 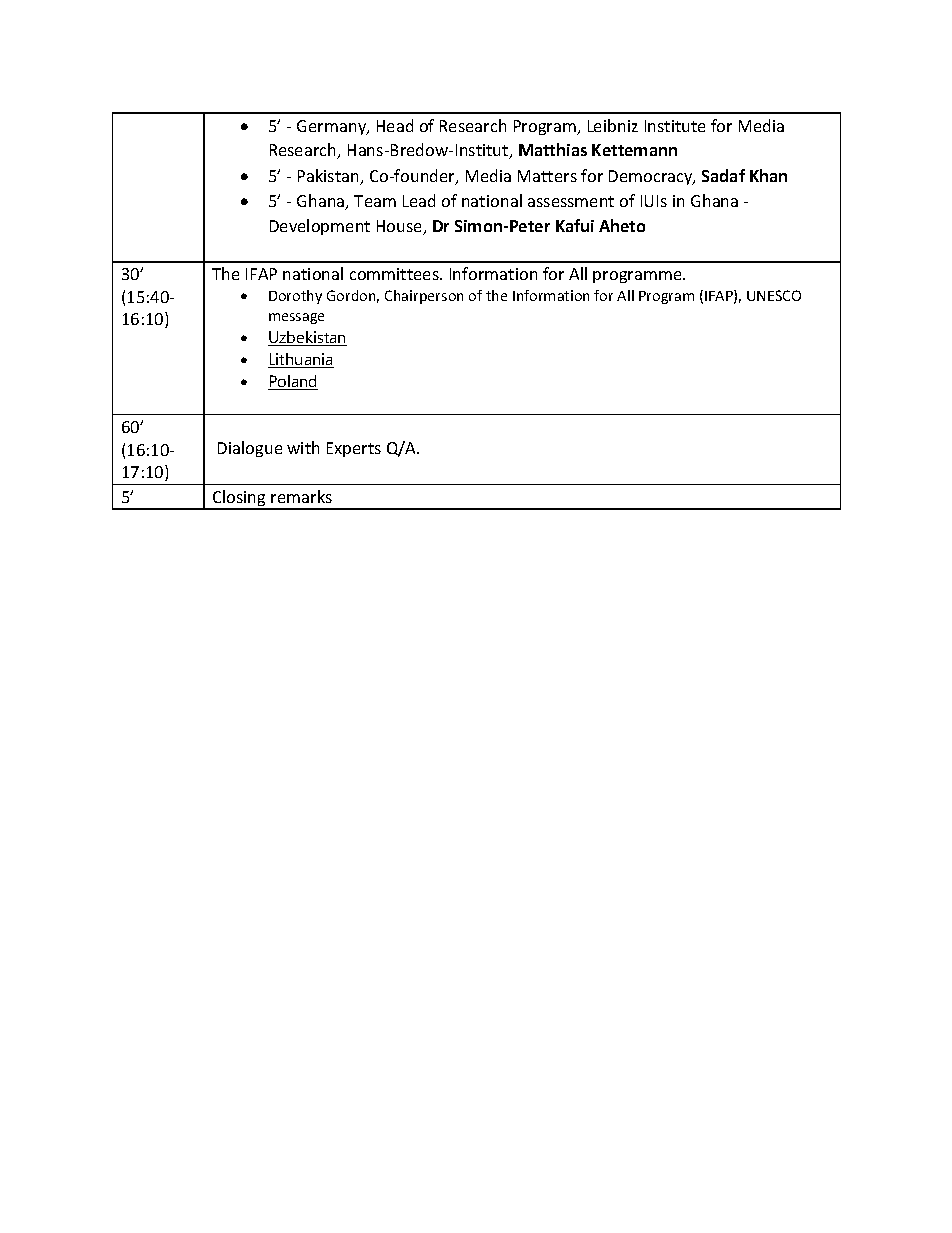 I want to click on committees, so click(x=395, y=274).
